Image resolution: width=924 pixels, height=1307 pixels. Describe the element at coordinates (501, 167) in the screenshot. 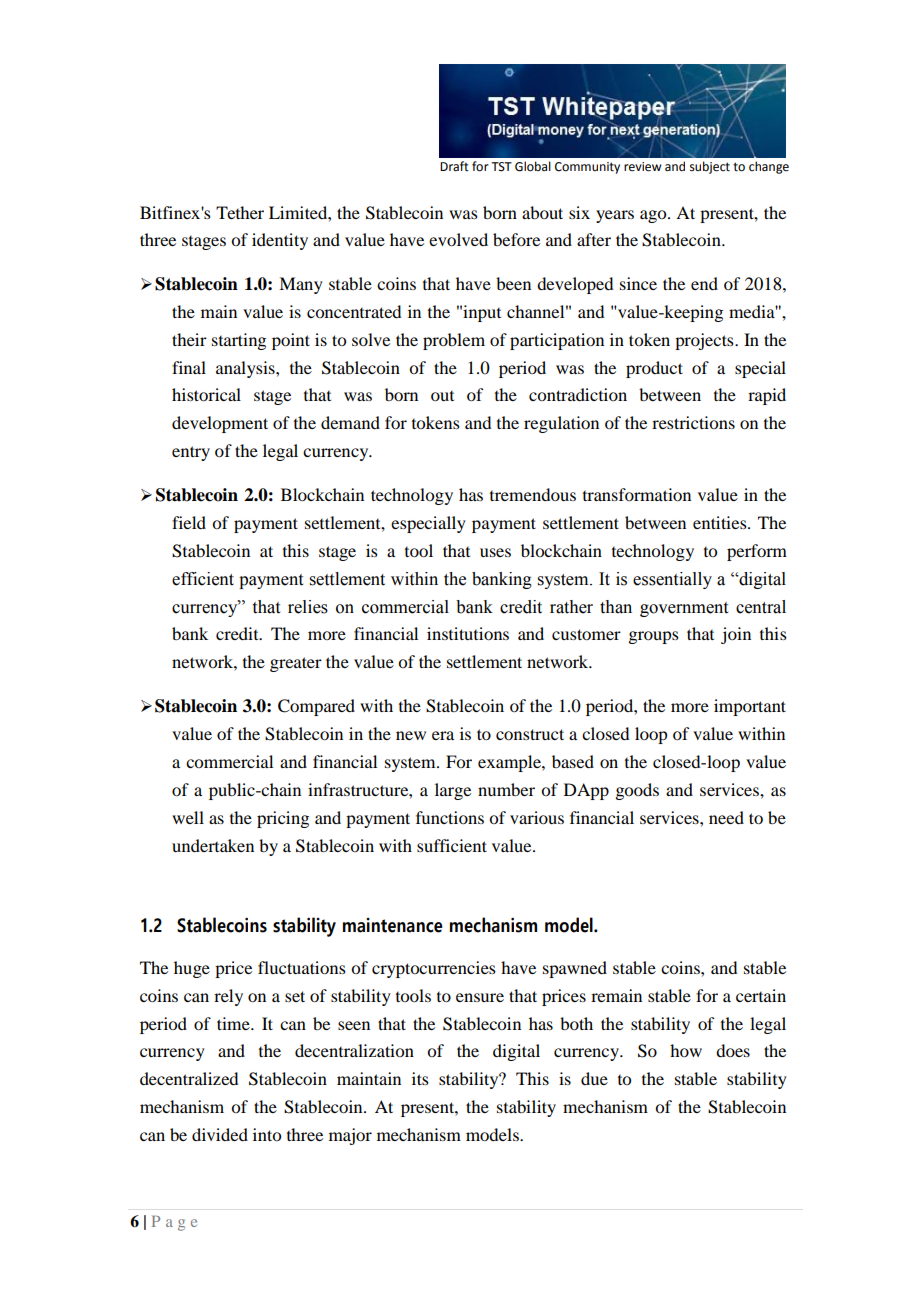

I see `TST` at that location.
